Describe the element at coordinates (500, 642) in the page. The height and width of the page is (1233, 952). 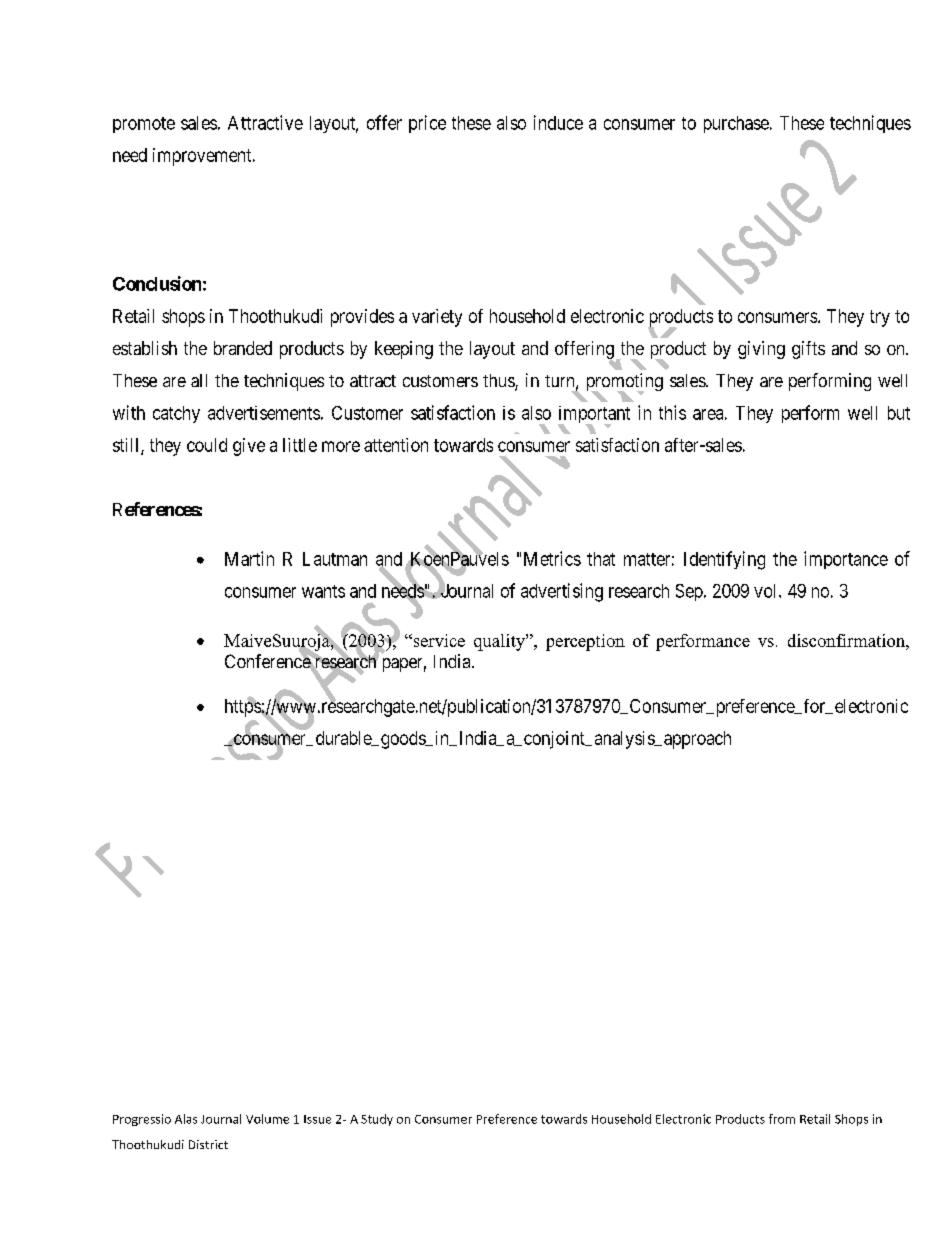
I see `quality` at that location.
